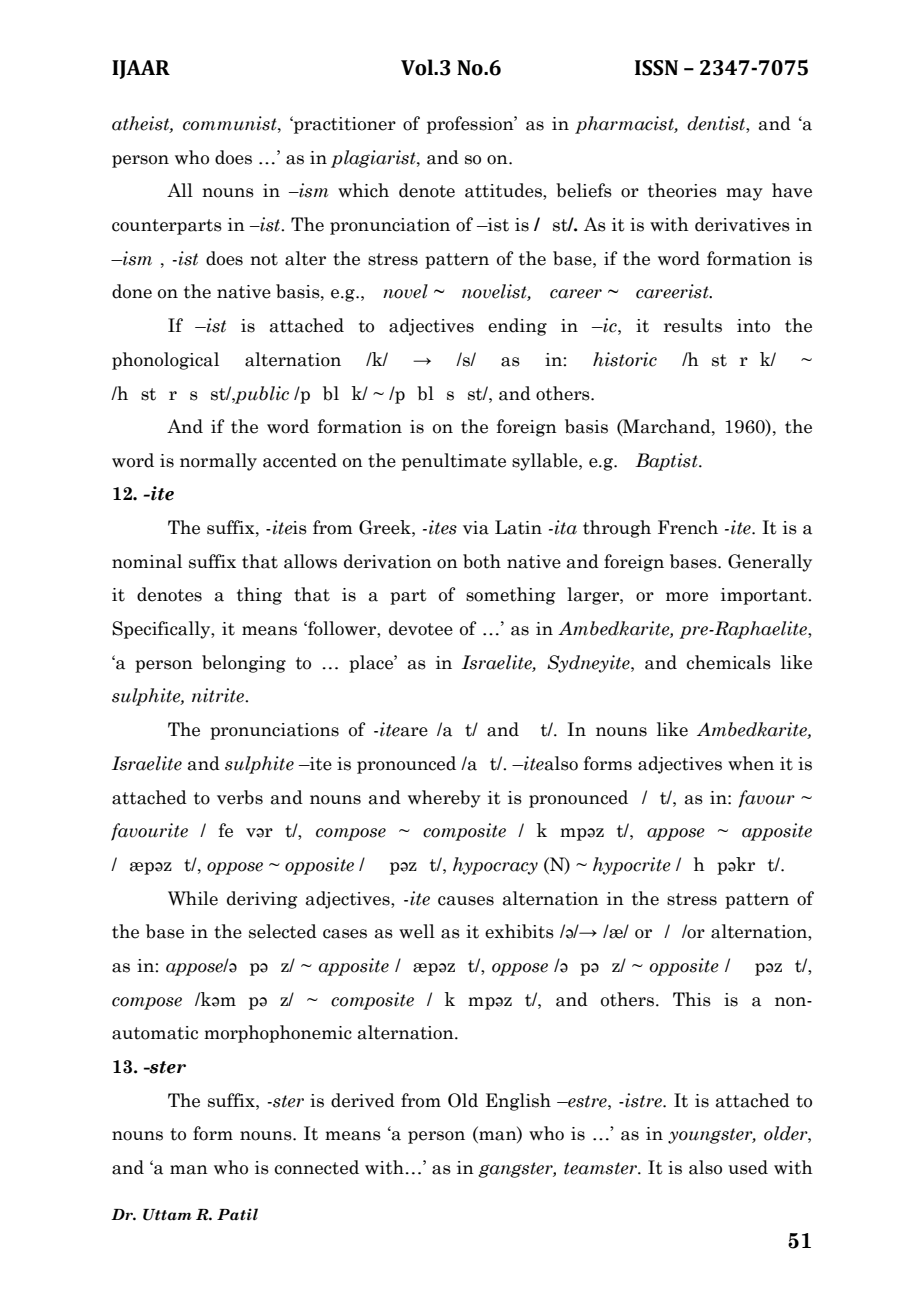 The height and width of the screenshot is (1308, 924). What do you see at coordinates (218, 462) in the screenshot?
I see `normally` at bounding box center [218, 462].
